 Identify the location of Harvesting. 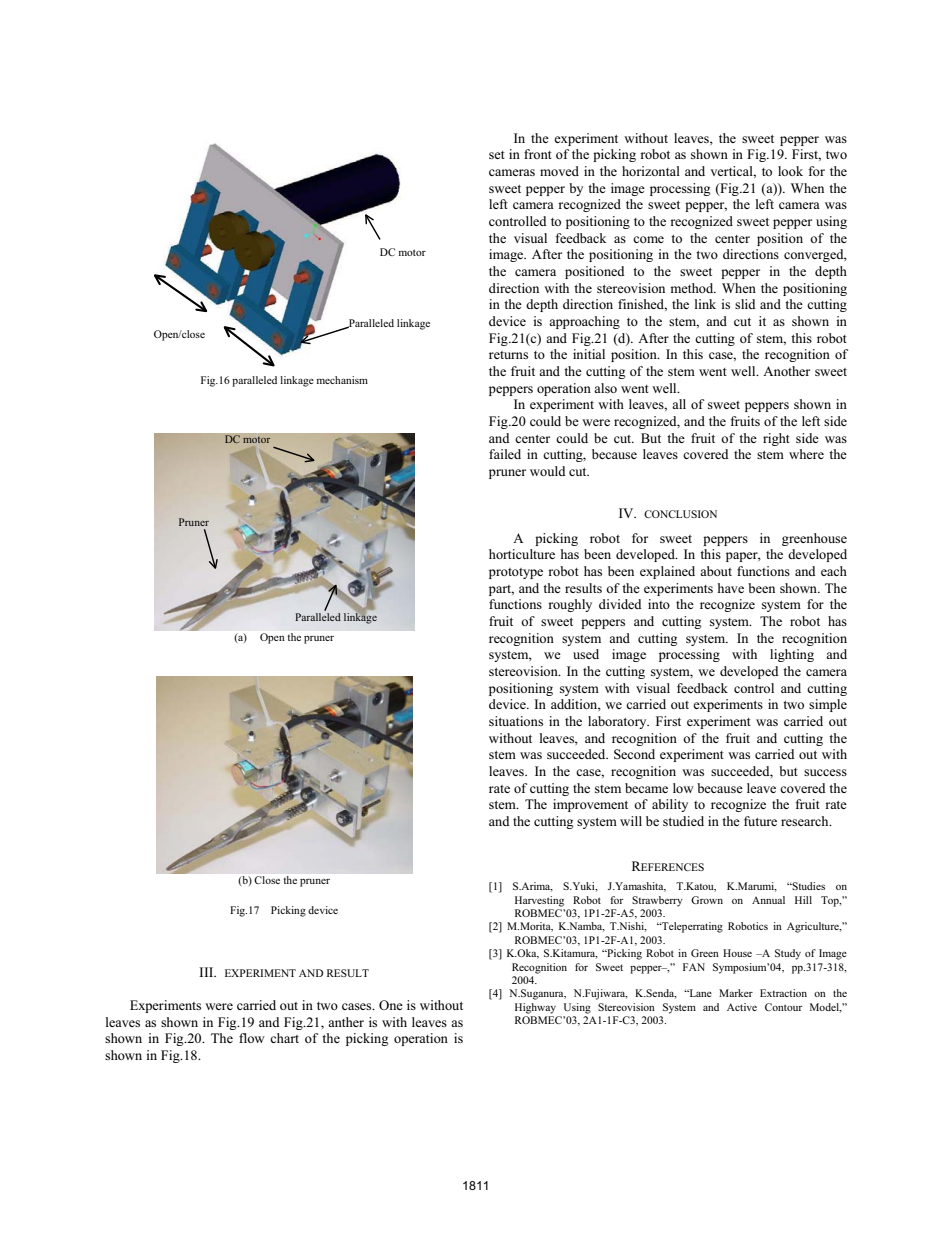
(539, 901).
